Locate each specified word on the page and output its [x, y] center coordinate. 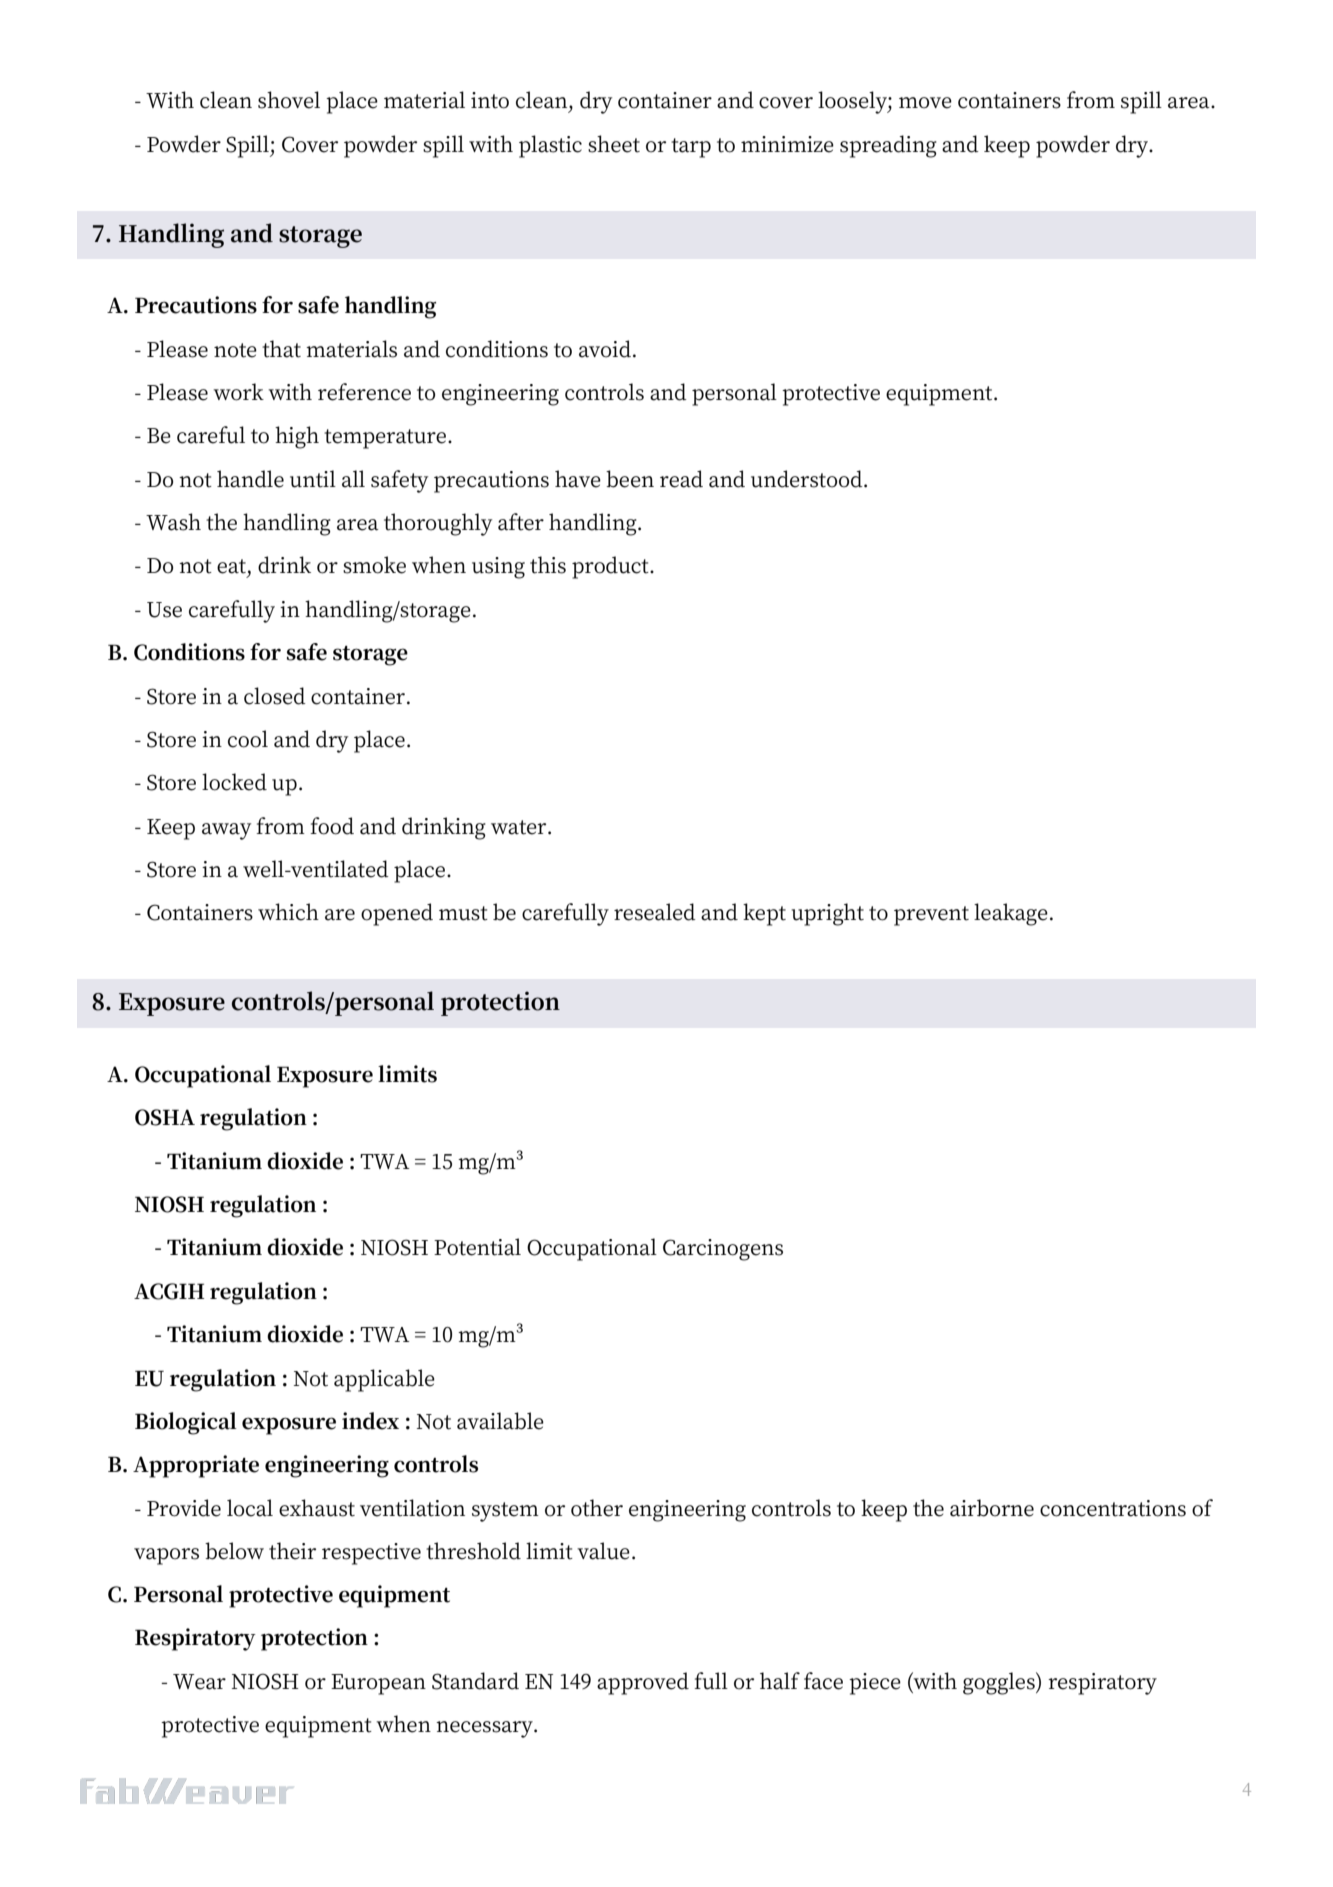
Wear [199, 1682]
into [490, 100]
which [288, 912]
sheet [614, 144]
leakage [1011, 914]
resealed [655, 912]
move [925, 103]
